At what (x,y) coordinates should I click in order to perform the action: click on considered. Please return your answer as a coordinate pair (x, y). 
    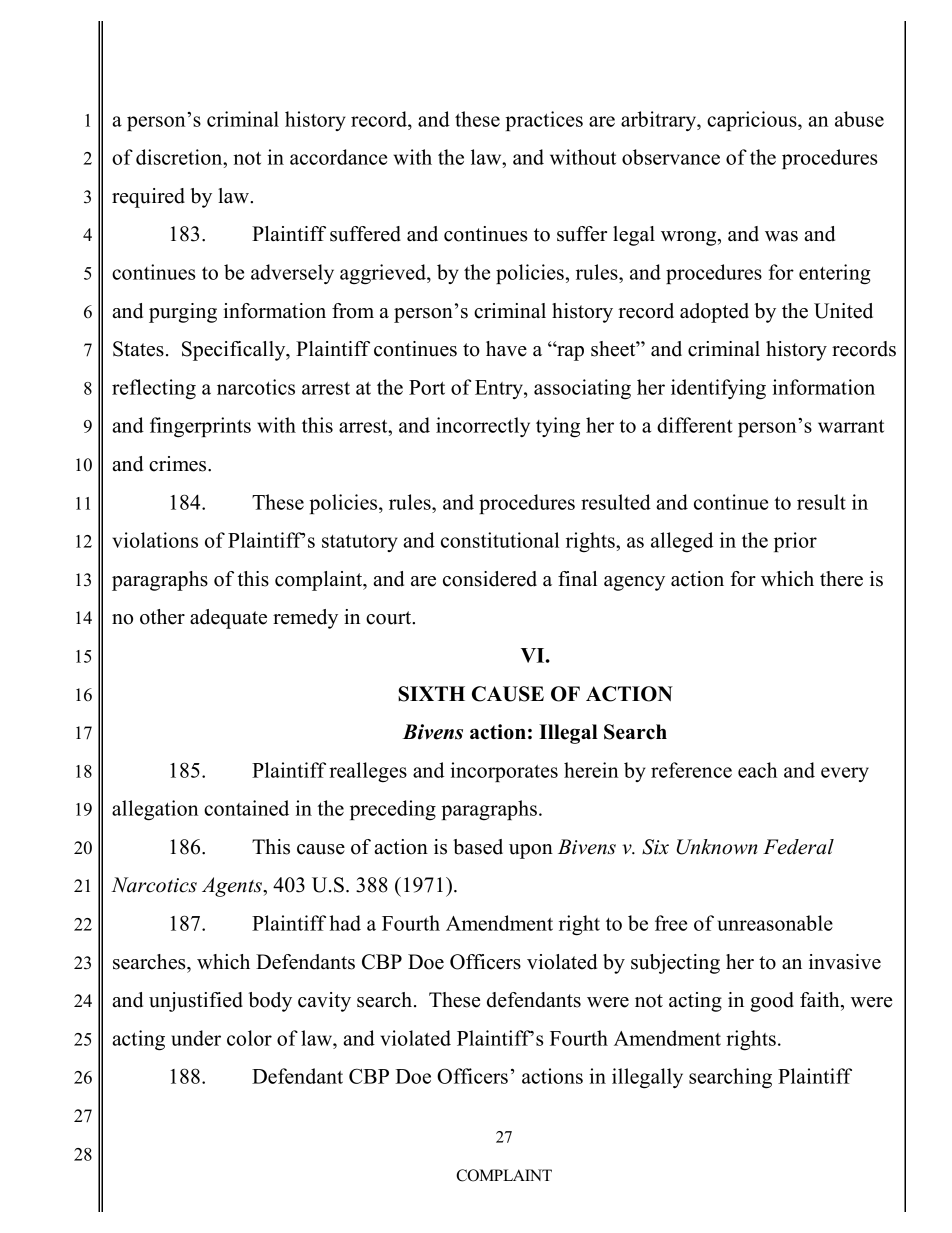
    Looking at the image, I should click on (490, 579).
